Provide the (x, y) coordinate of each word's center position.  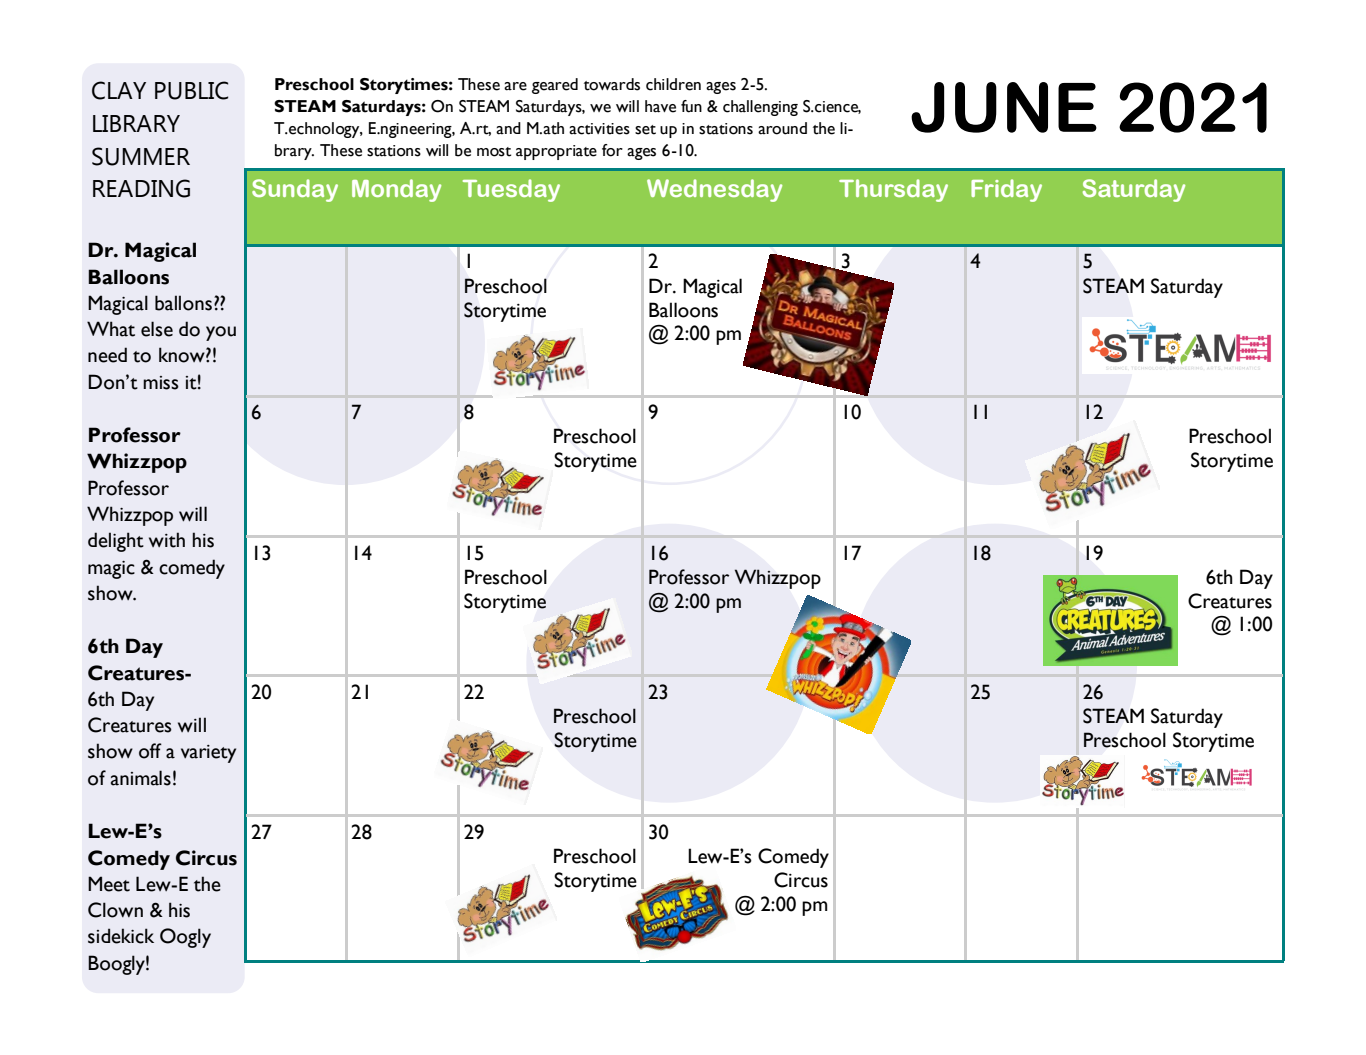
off (150, 751)
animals (141, 778)
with (167, 540)
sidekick (121, 936)
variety (208, 754)
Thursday (893, 190)
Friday (1006, 190)
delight (116, 542)
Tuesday (511, 190)
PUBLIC (191, 90)
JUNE (1004, 107)
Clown (115, 910)
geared (555, 86)
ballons (183, 303)
